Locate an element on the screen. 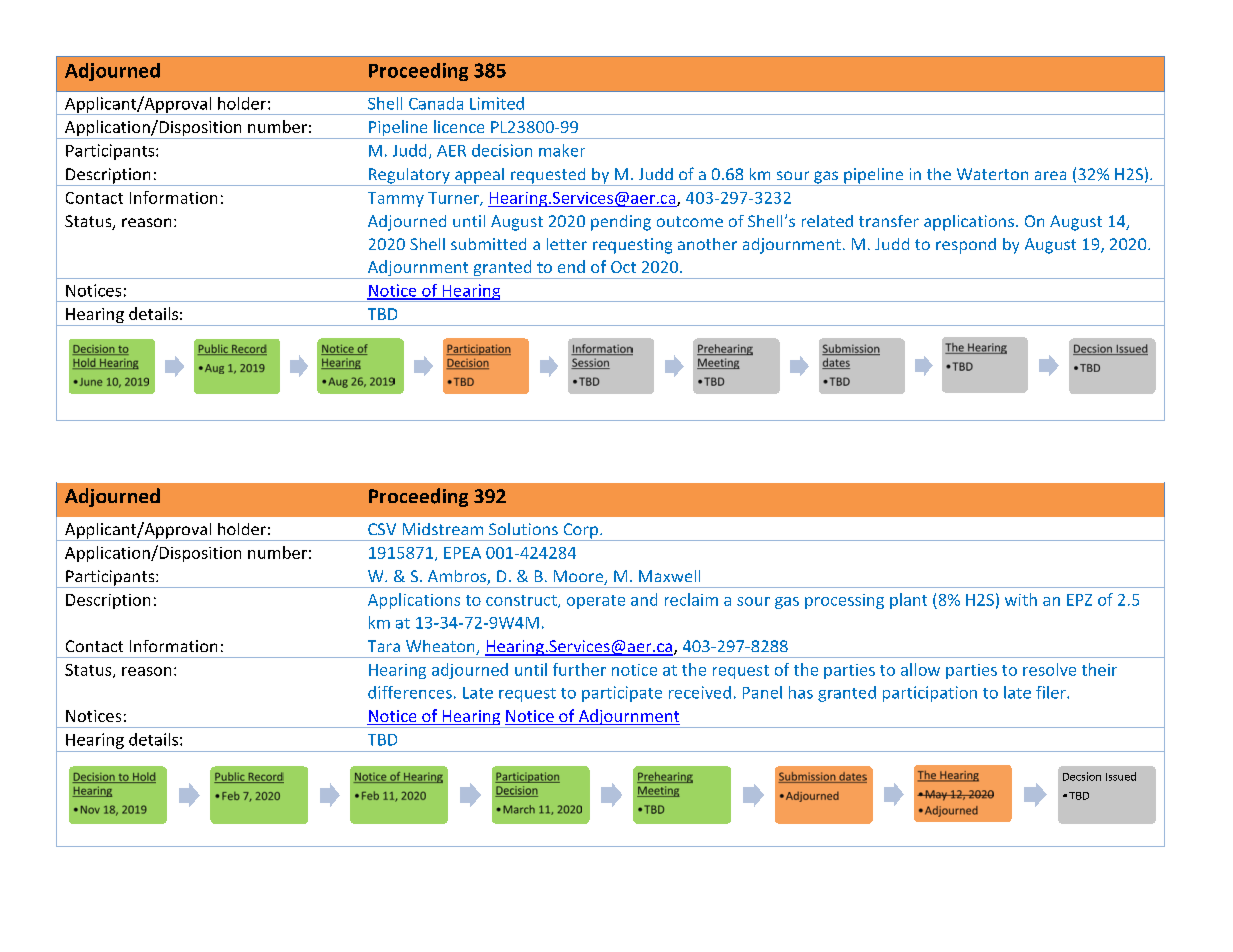  with is located at coordinates (1021, 599).
